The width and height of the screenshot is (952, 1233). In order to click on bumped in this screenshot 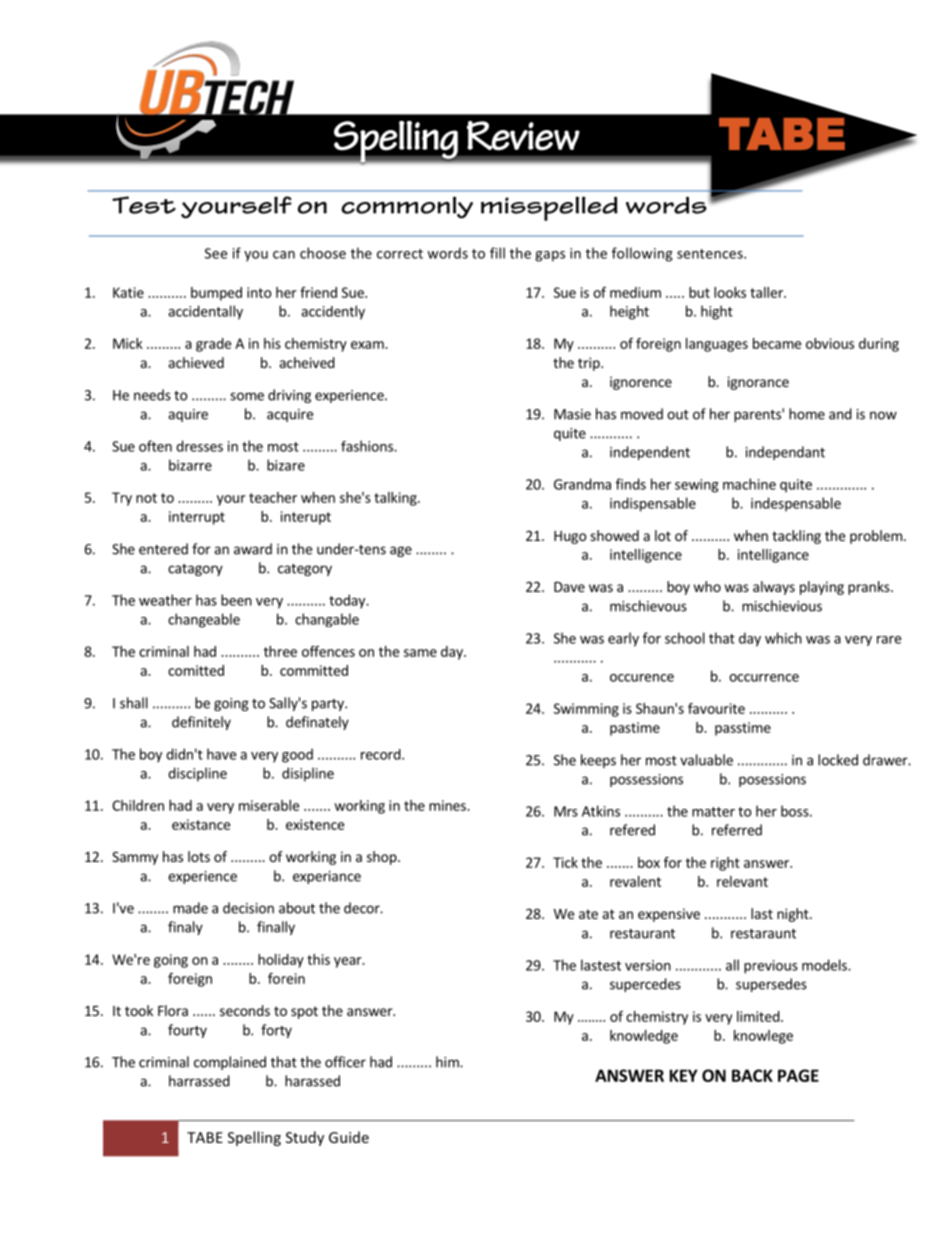, I will do `click(216, 294)`.
